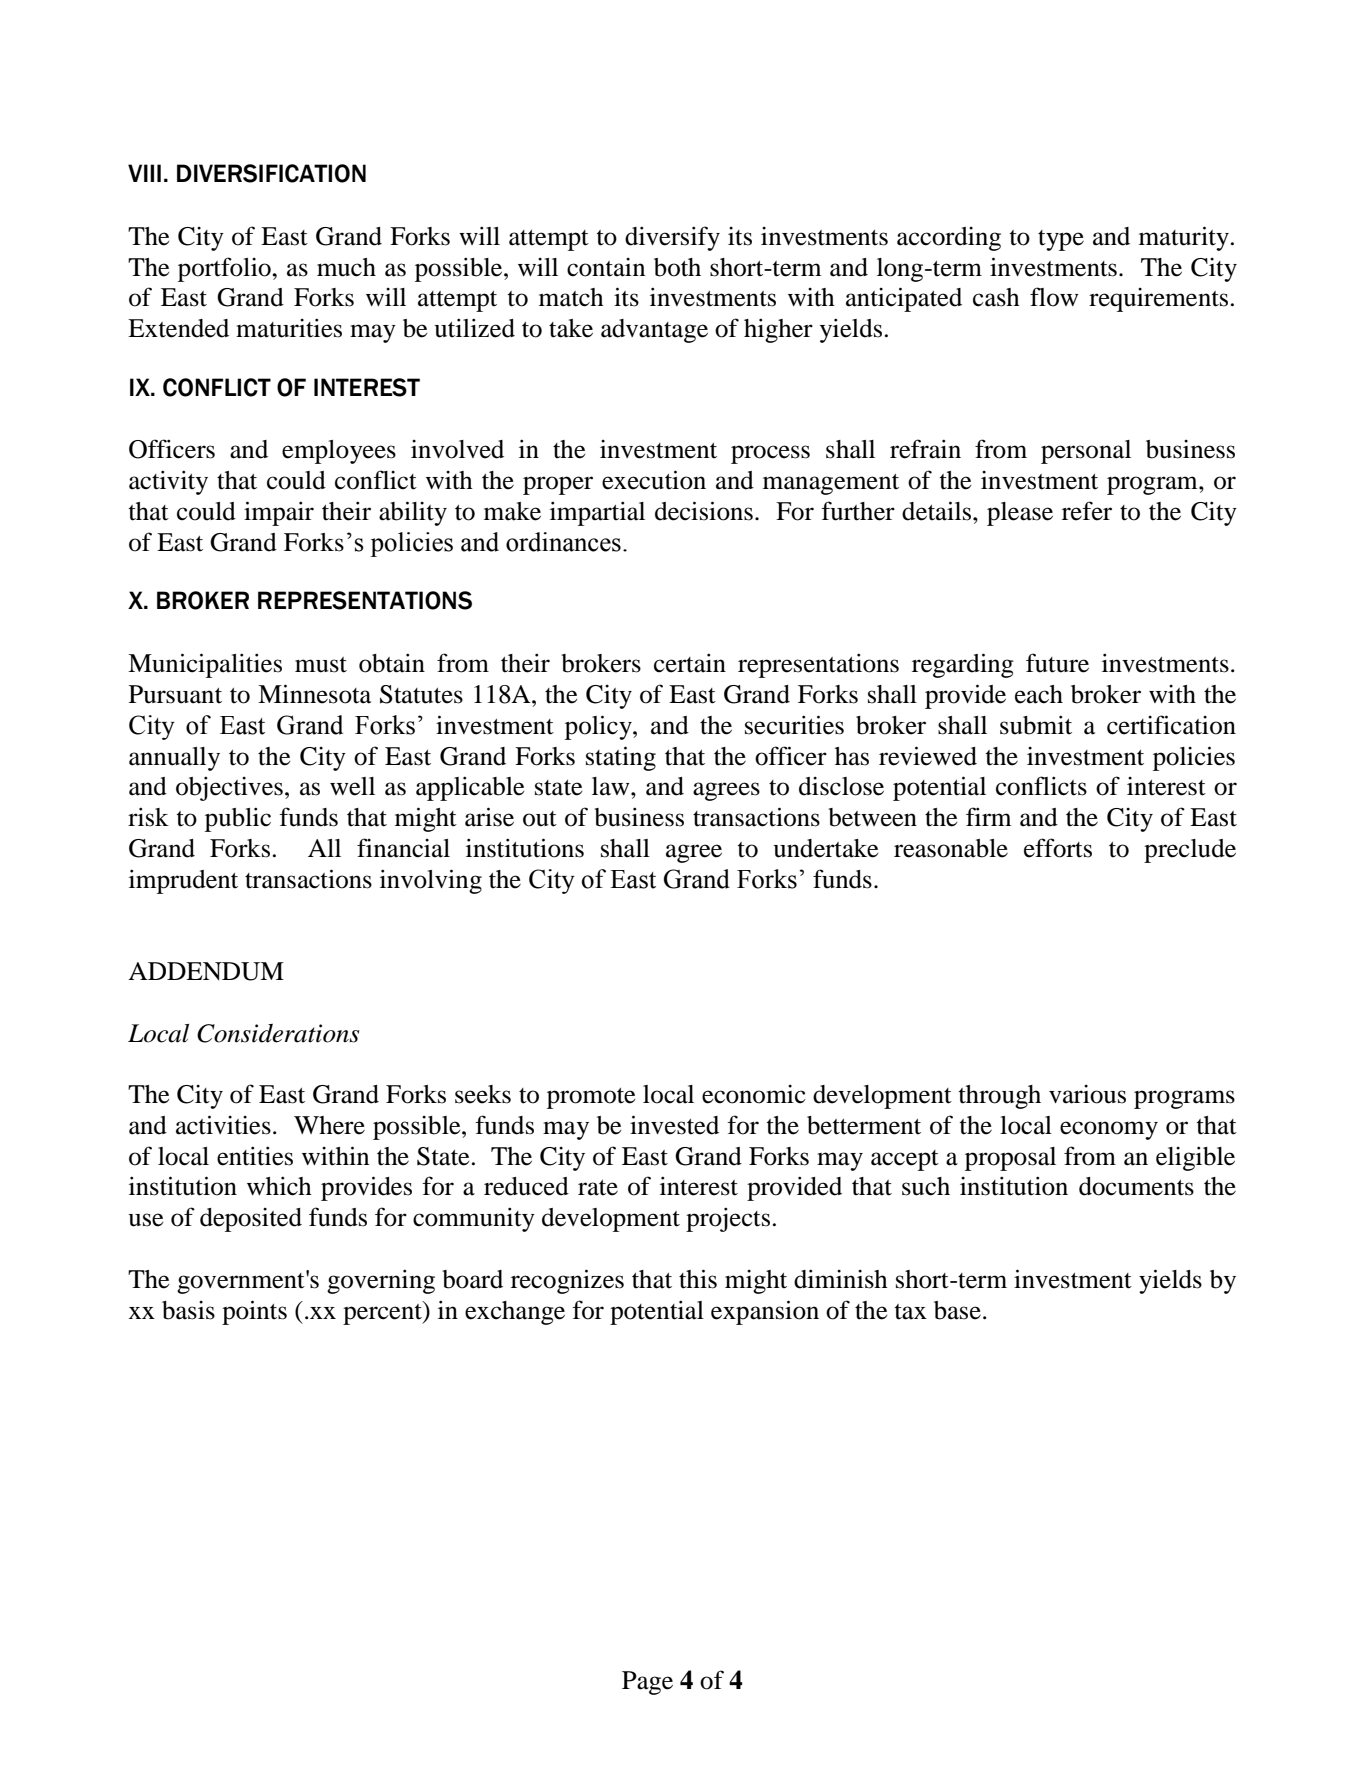  Describe the element at coordinates (672, 238) in the document. I see `diversify` at that location.
